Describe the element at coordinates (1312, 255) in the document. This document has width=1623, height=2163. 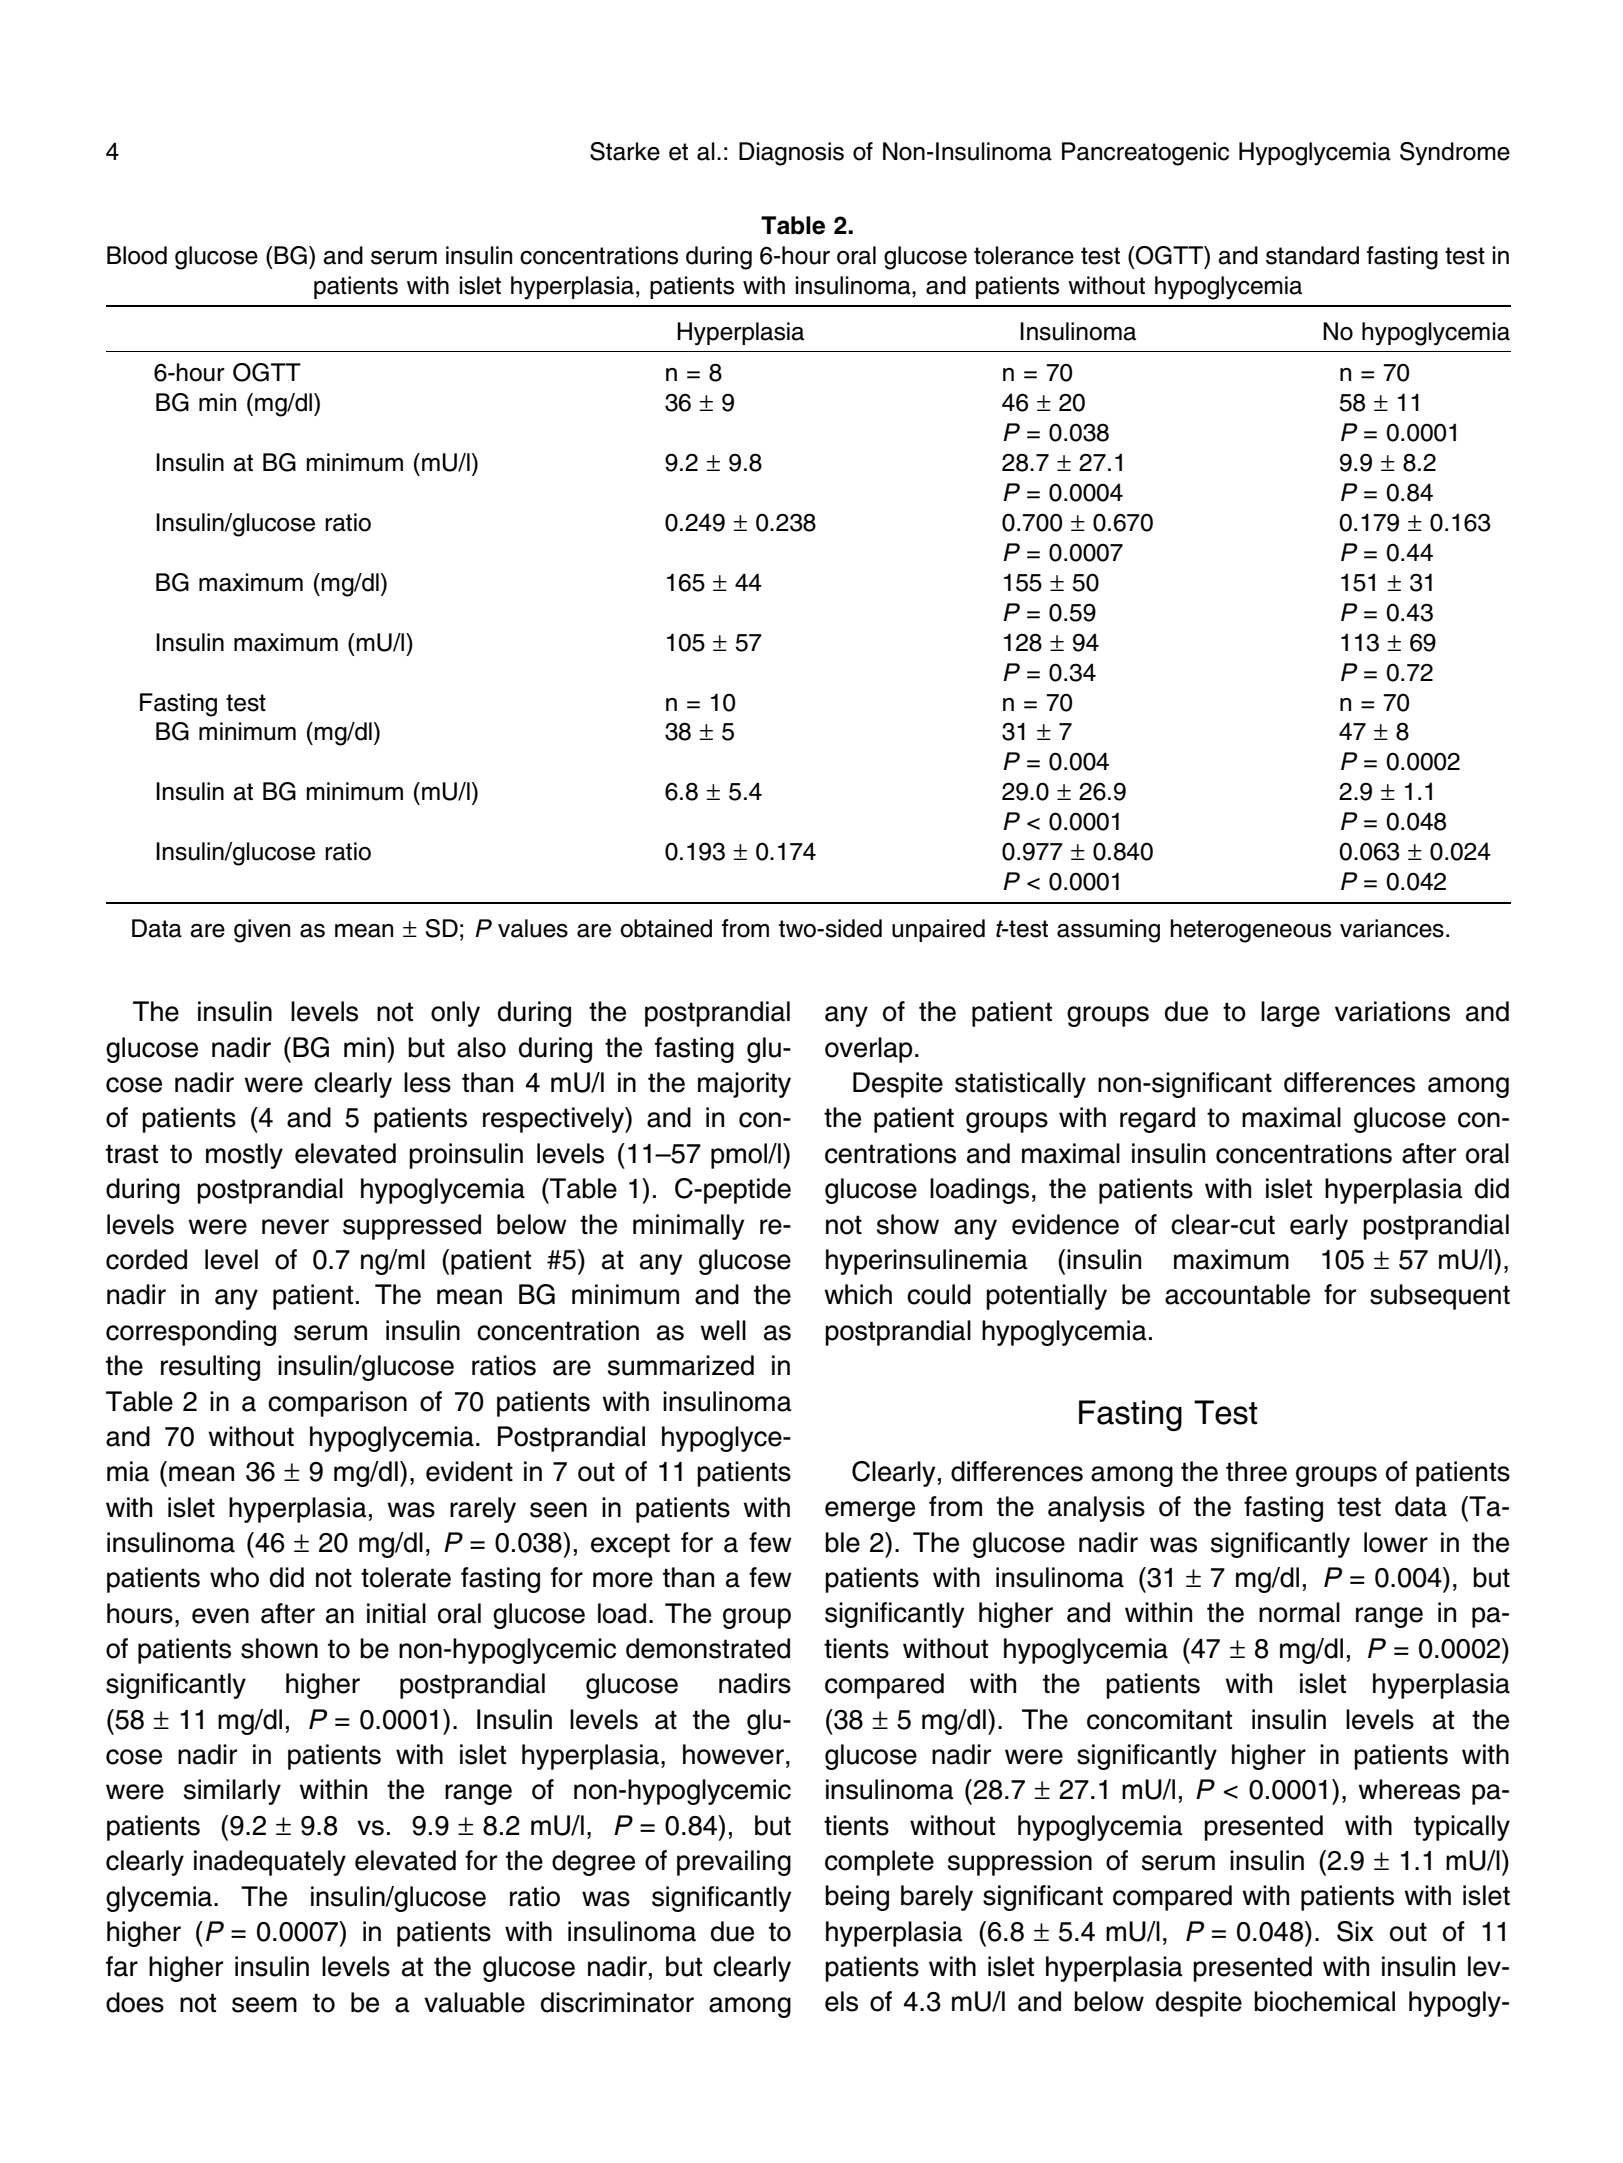
I see `standard` at that location.
